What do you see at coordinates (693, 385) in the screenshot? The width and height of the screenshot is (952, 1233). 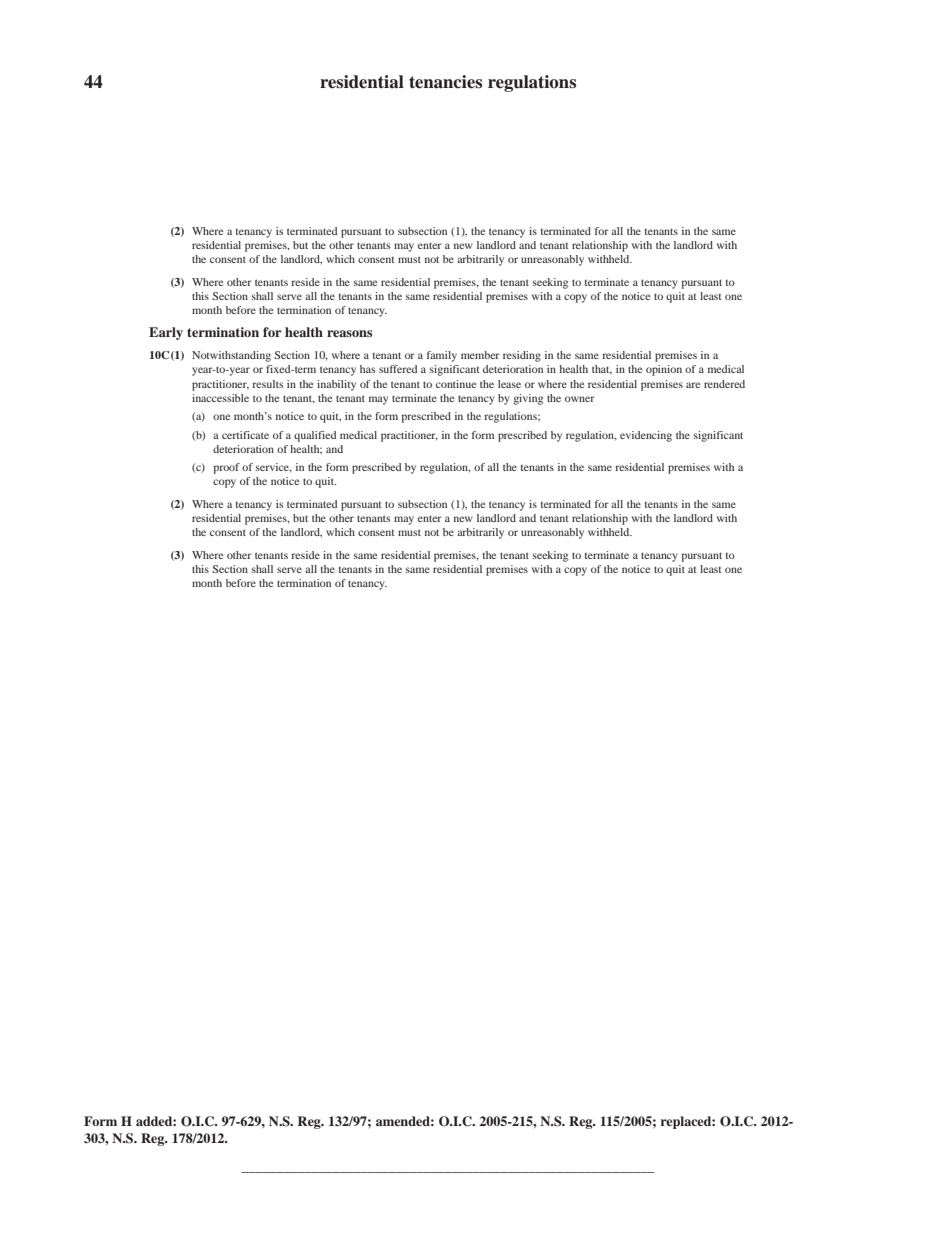 I see `are` at bounding box center [693, 385].
